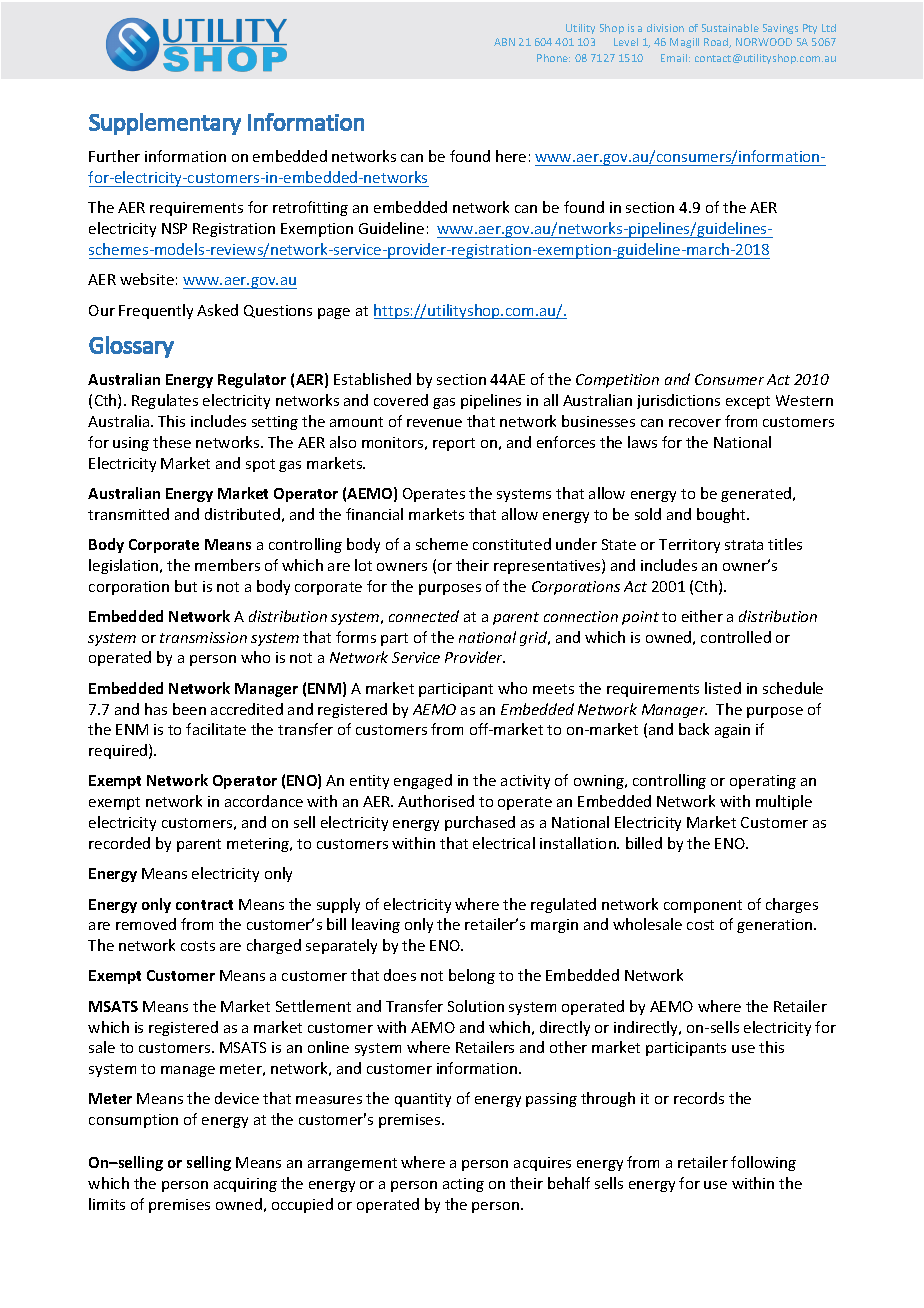 The image size is (924, 1308). Describe the element at coordinates (172, 442) in the page. I see `these` at that location.
